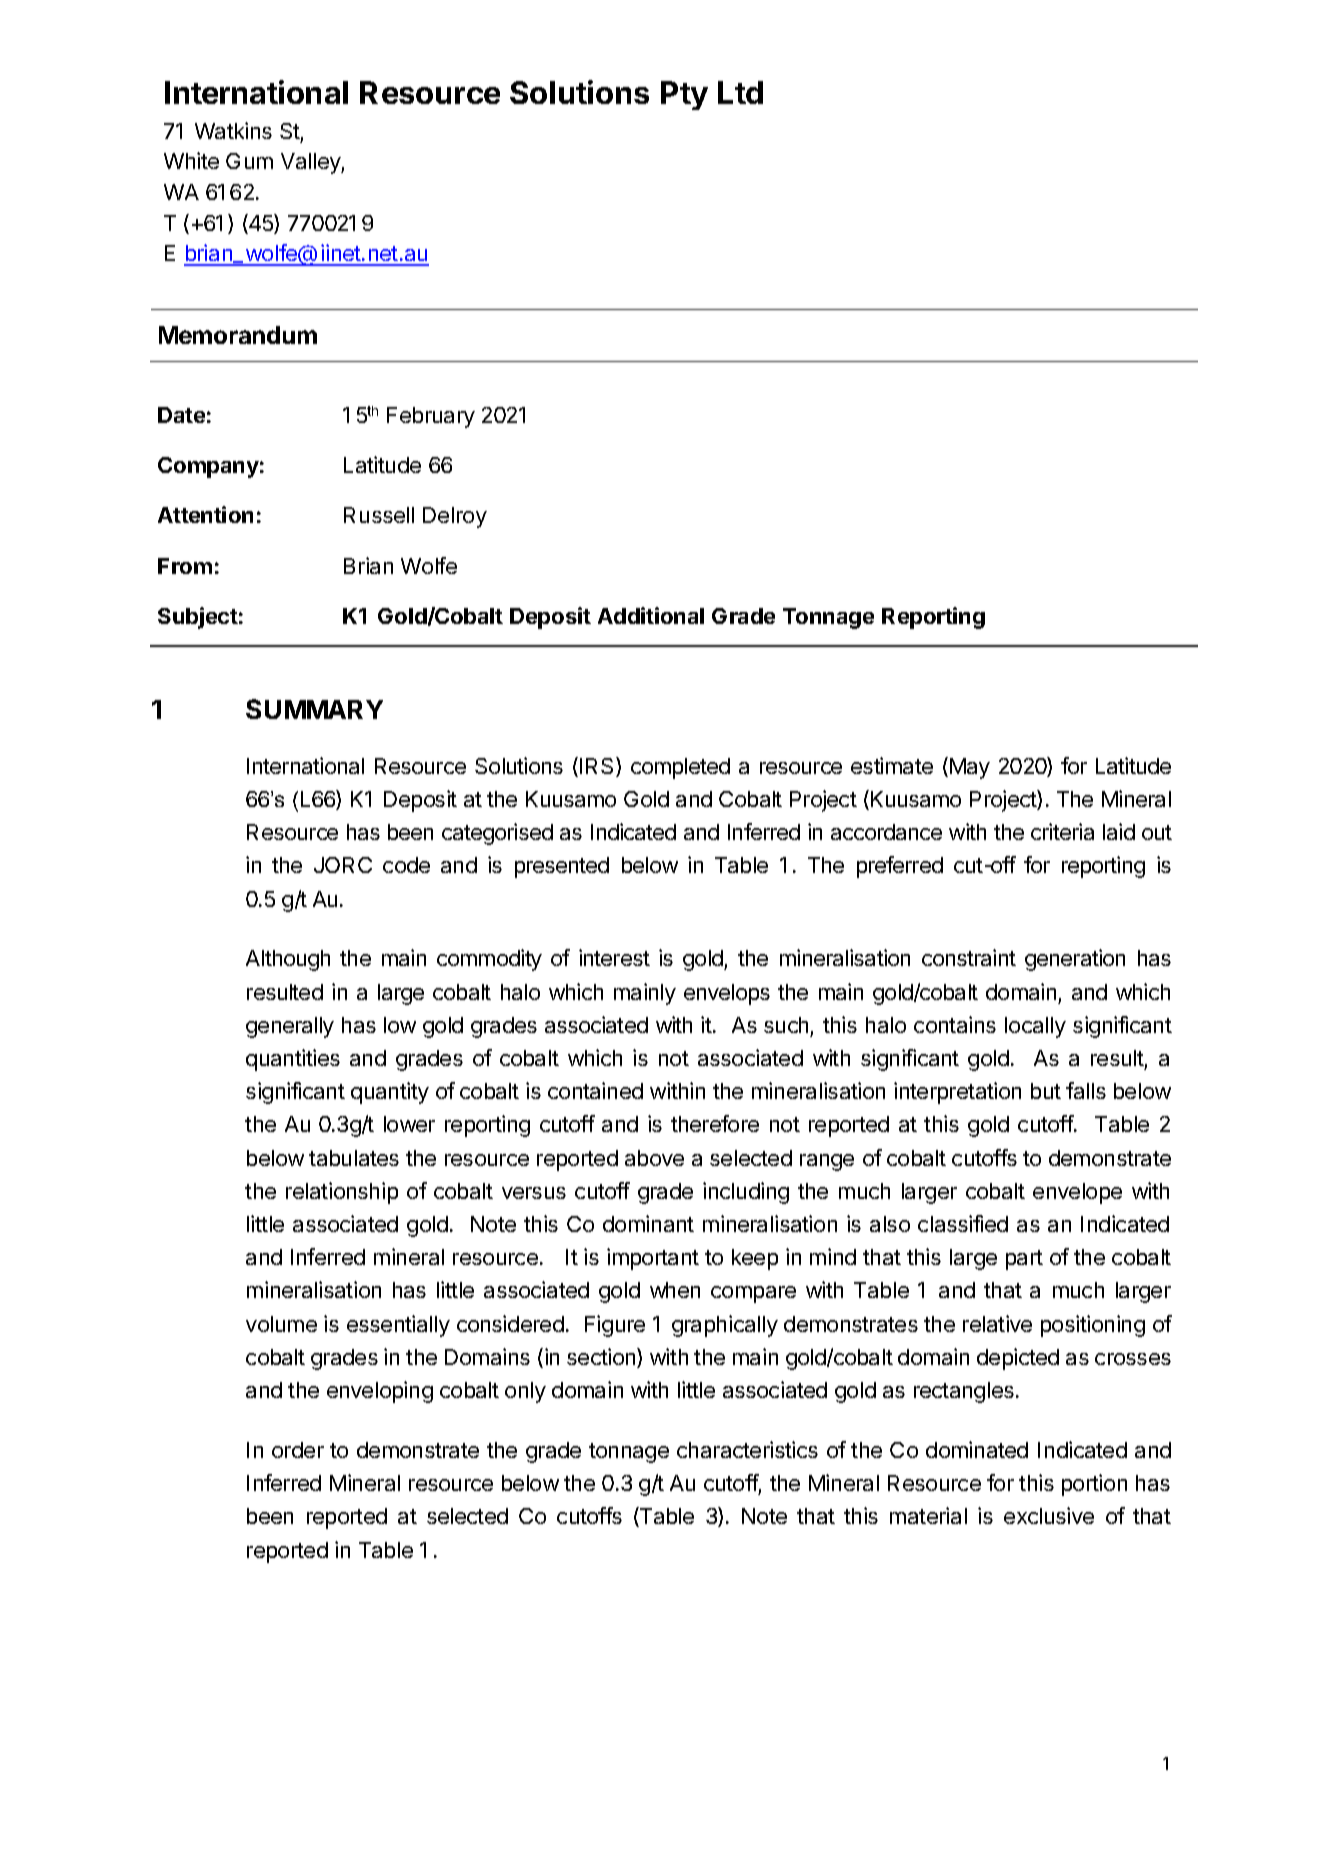 The height and width of the page is (1870, 1323). Describe the element at coordinates (740, 92) in the page. I see `Ltd` at that location.
